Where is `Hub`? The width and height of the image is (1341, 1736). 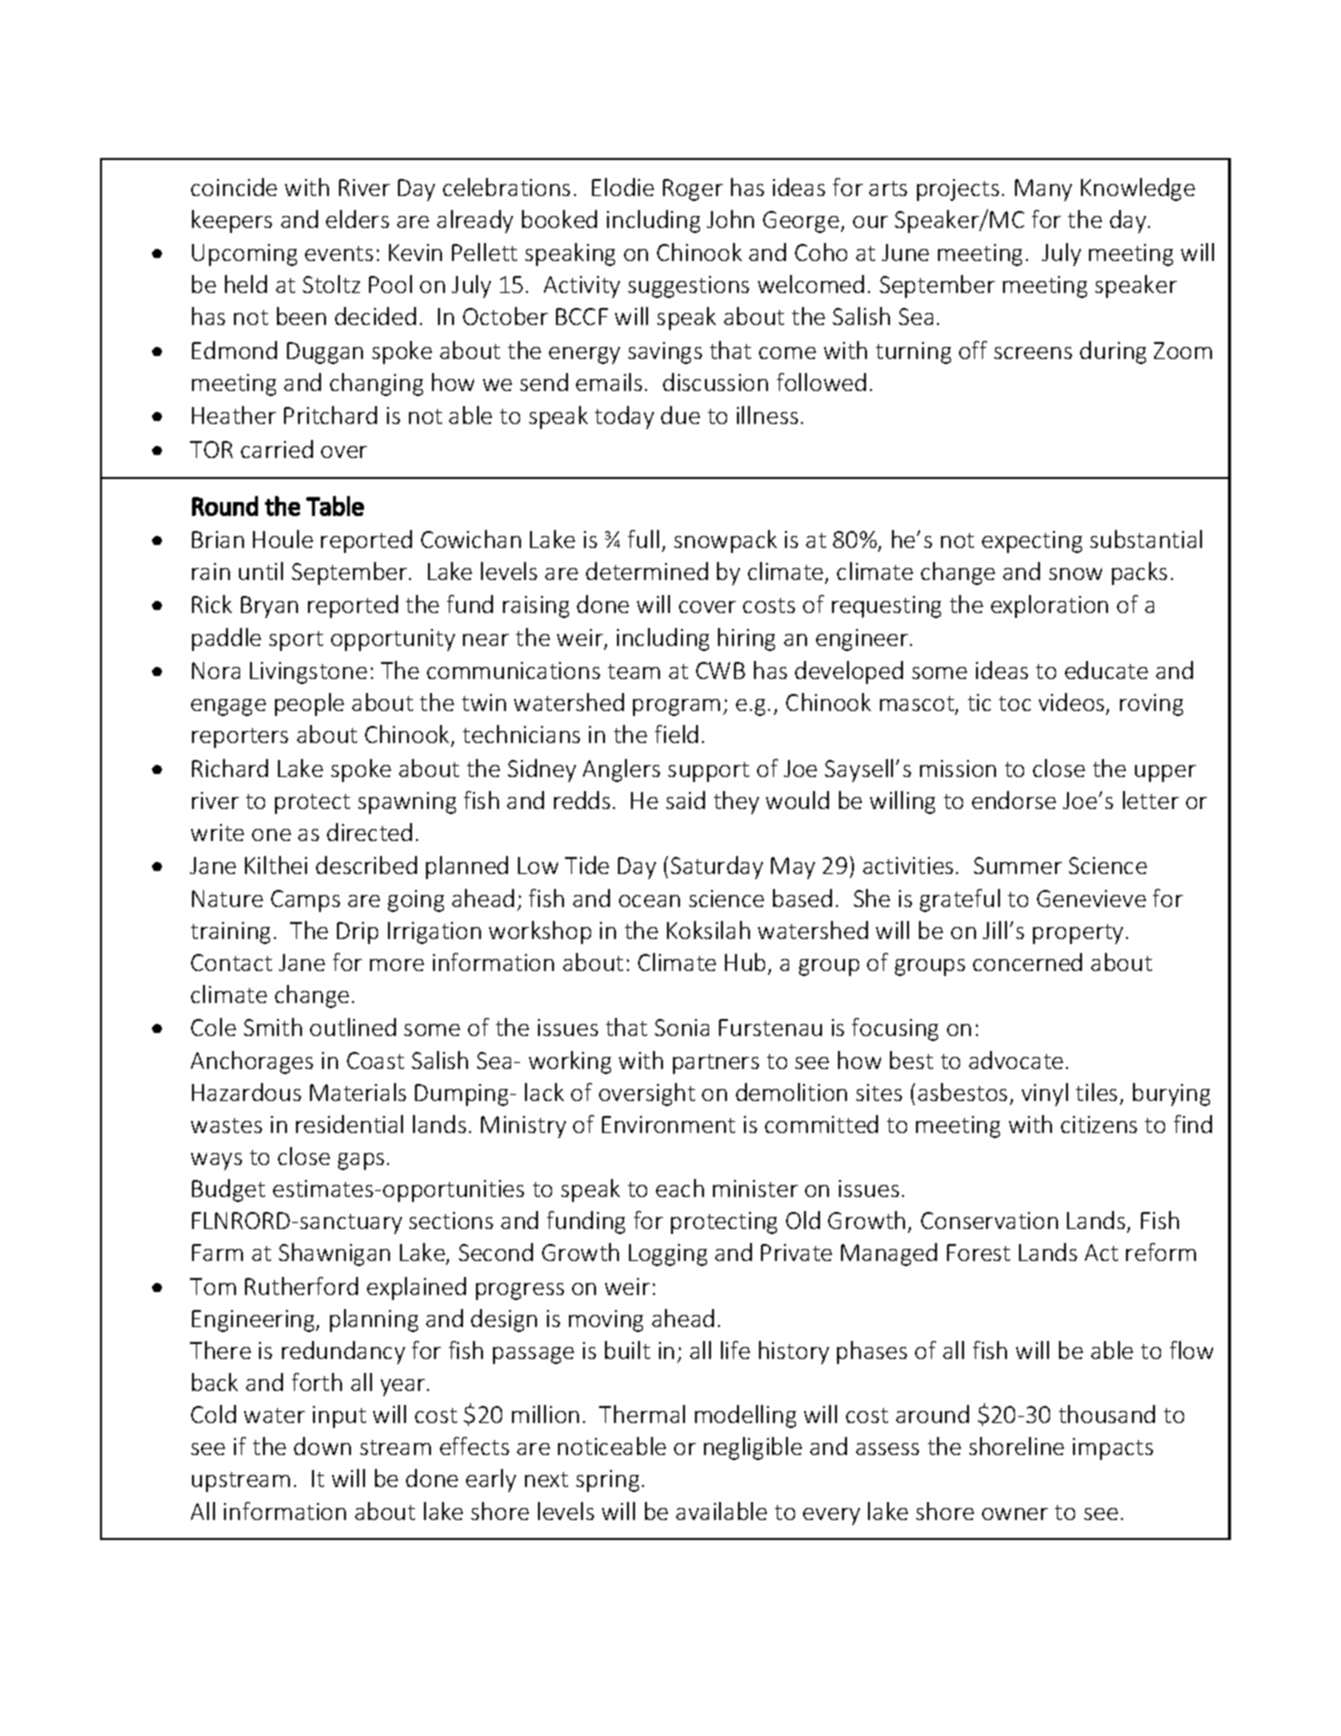 Hub is located at coordinates (745, 962).
